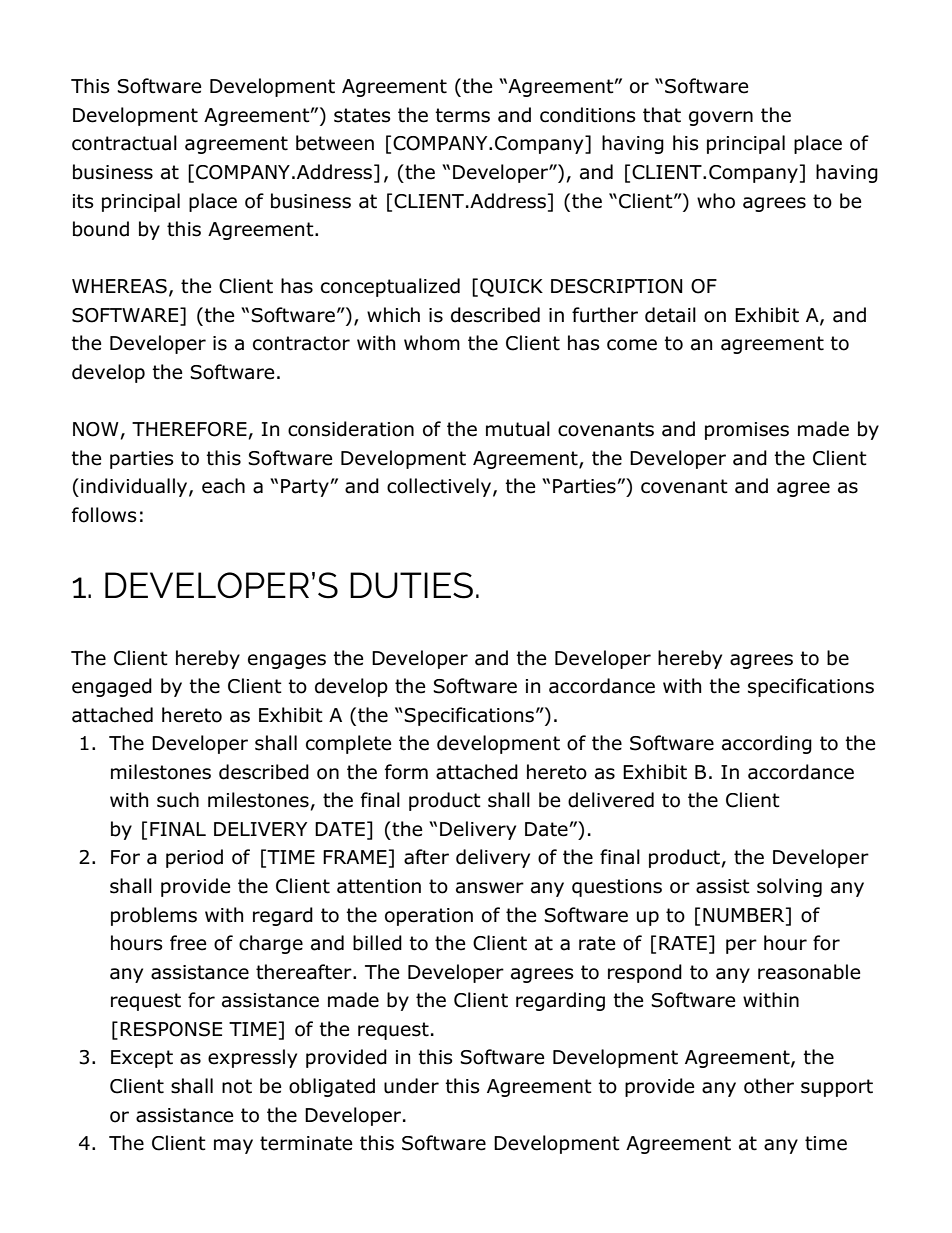  Describe the element at coordinates (721, 118) in the screenshot. I see `govern` at that location.
